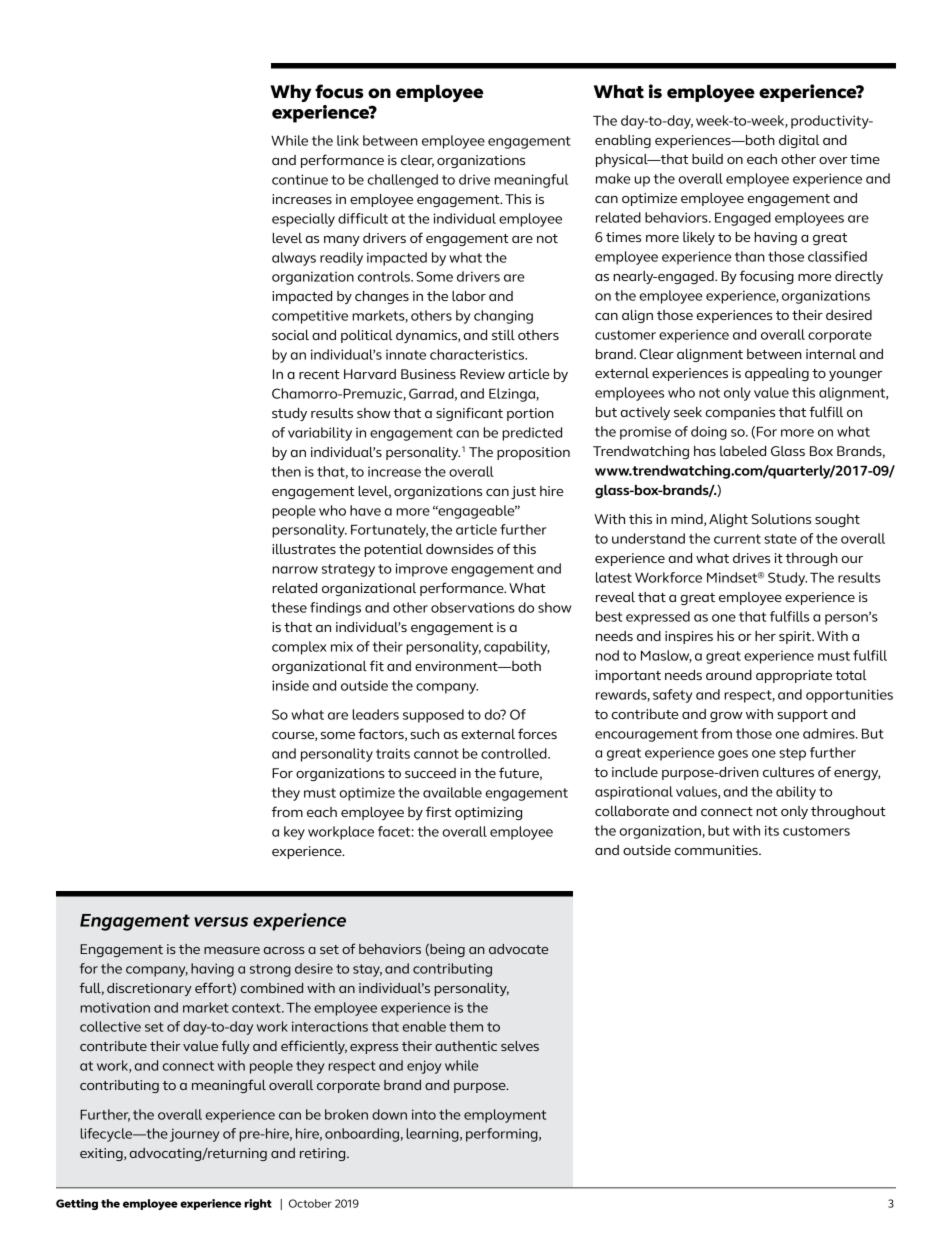  Describe the element at coordinates (717, 850) in the screenshot. I see `communities` at that location.
